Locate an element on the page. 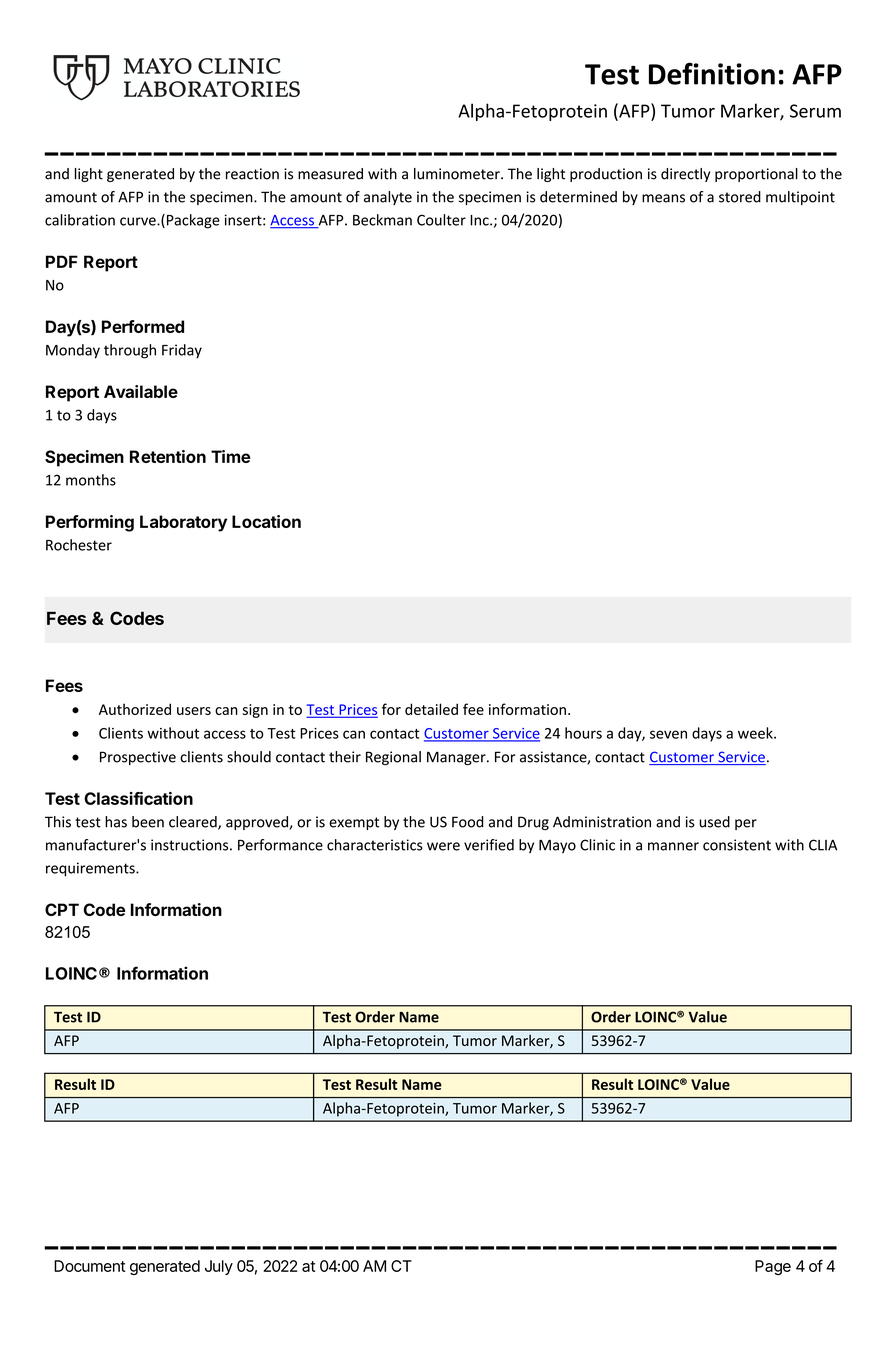 The width and height of the page is (896, 1345). detailed is located at coordinates (431, 709).
